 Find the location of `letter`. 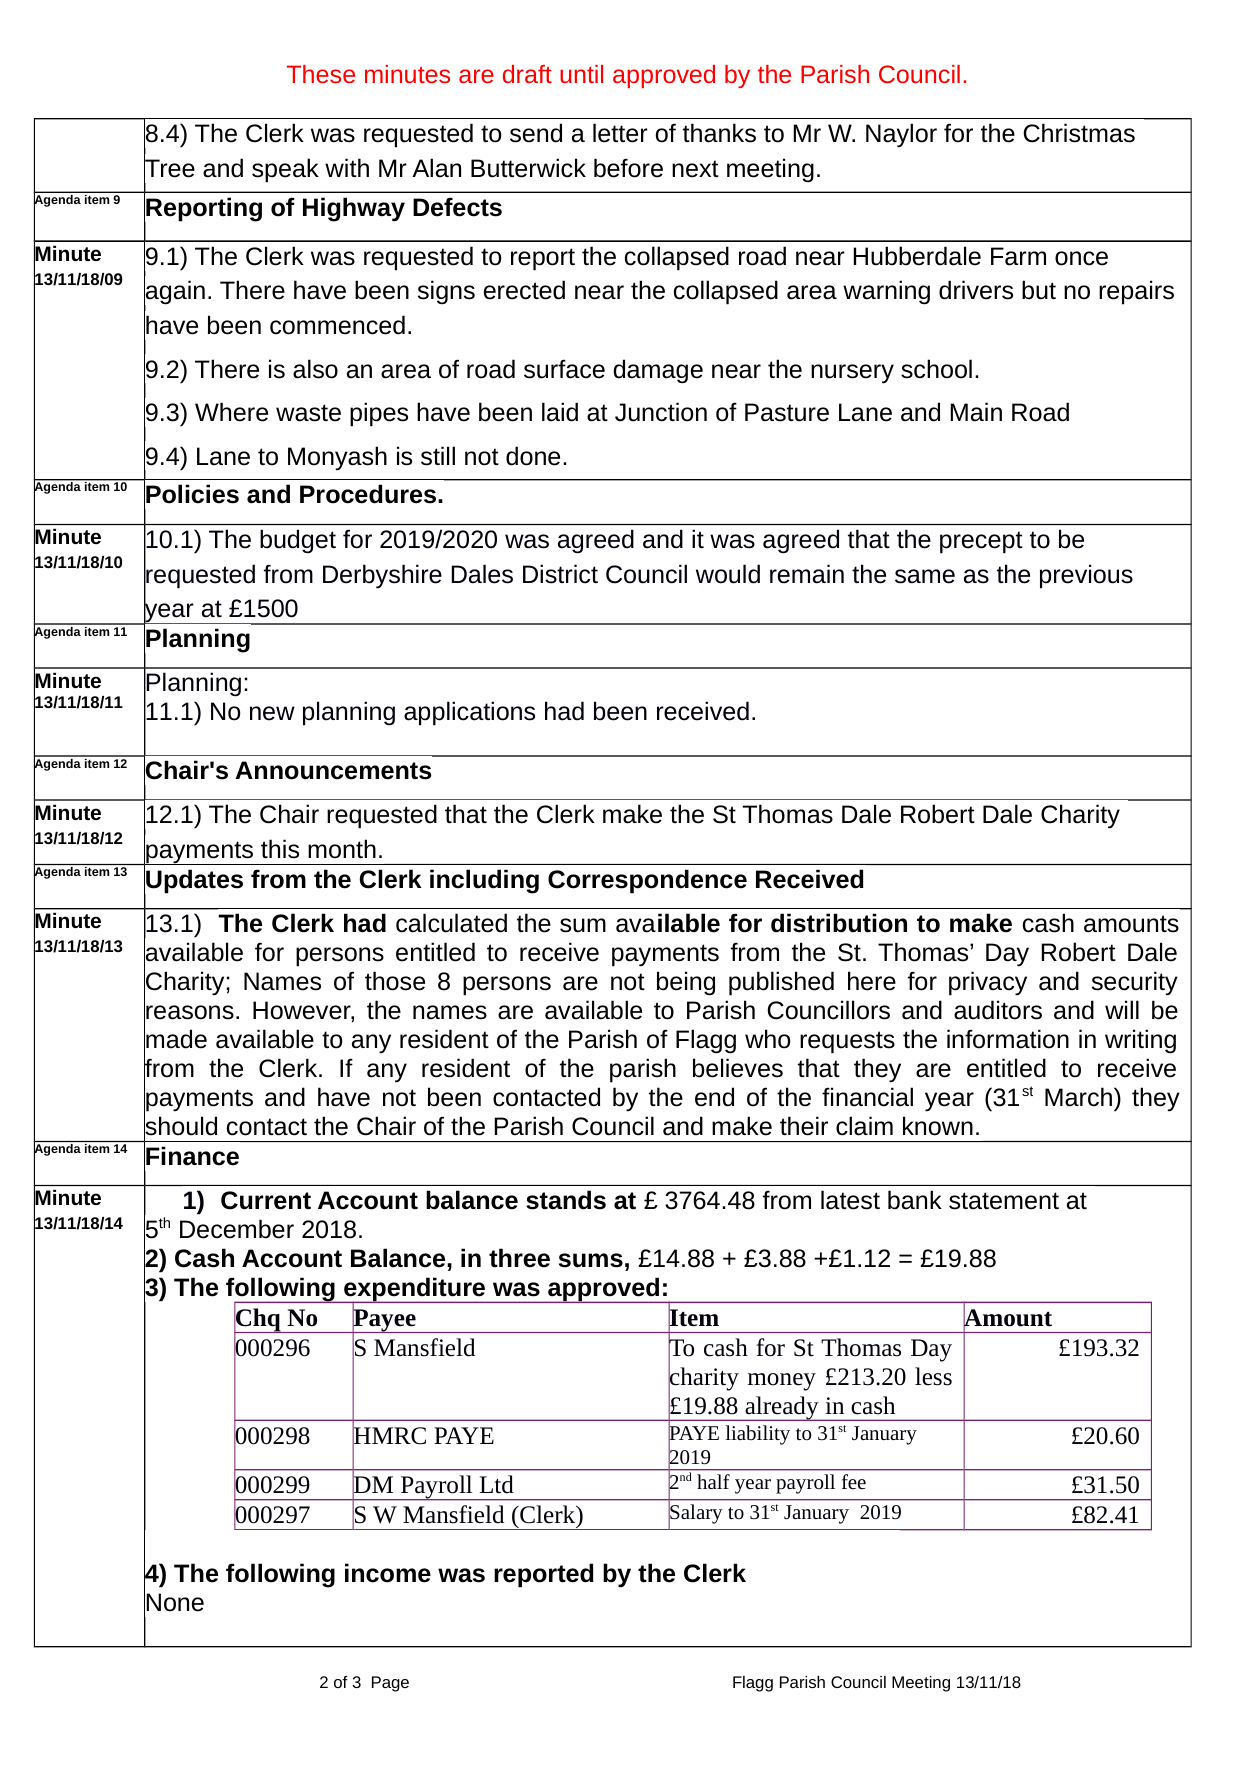

letter is located at coordinates (620, 133).
